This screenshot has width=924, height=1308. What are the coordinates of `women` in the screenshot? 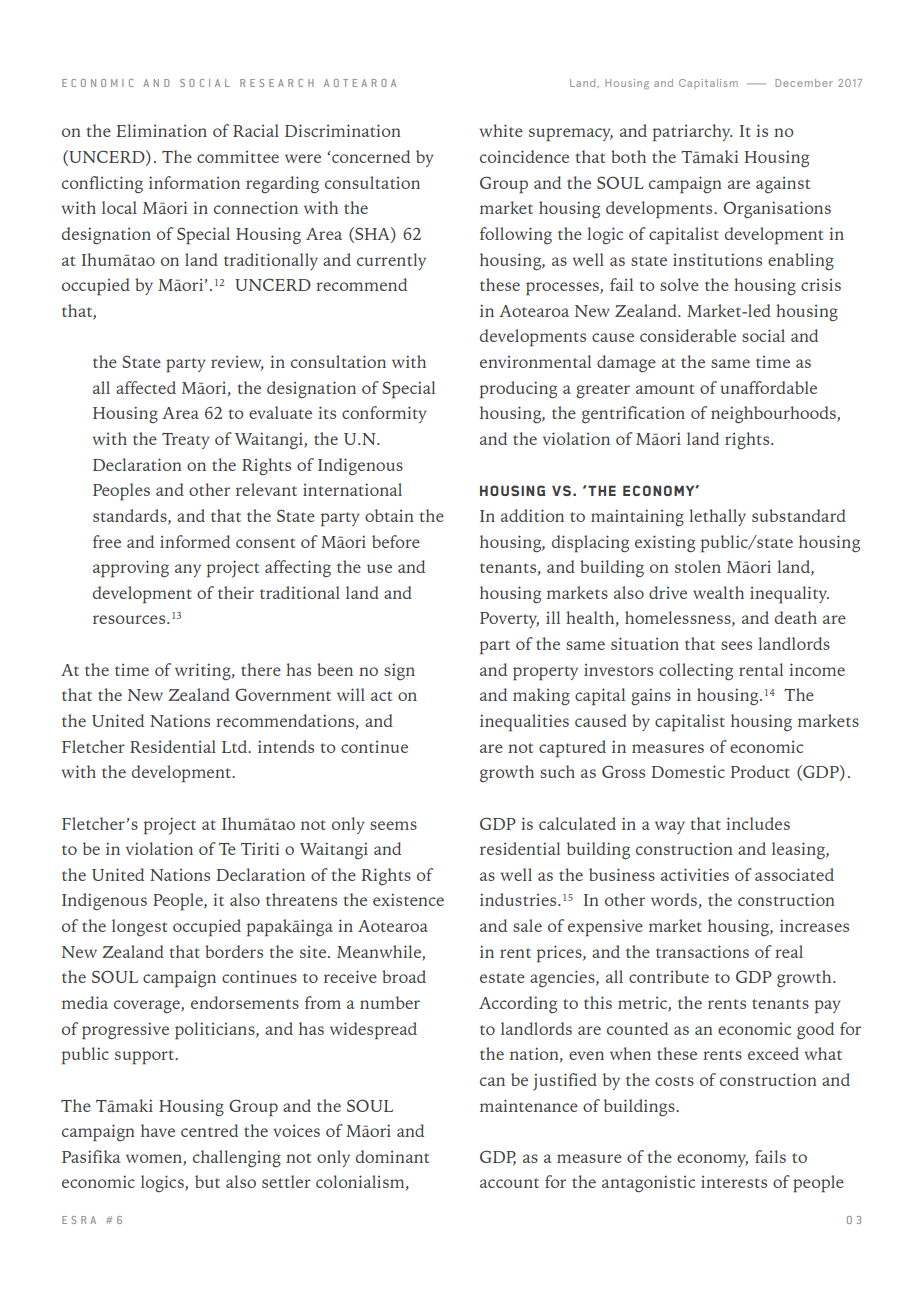 It's located at (155, 1159).
